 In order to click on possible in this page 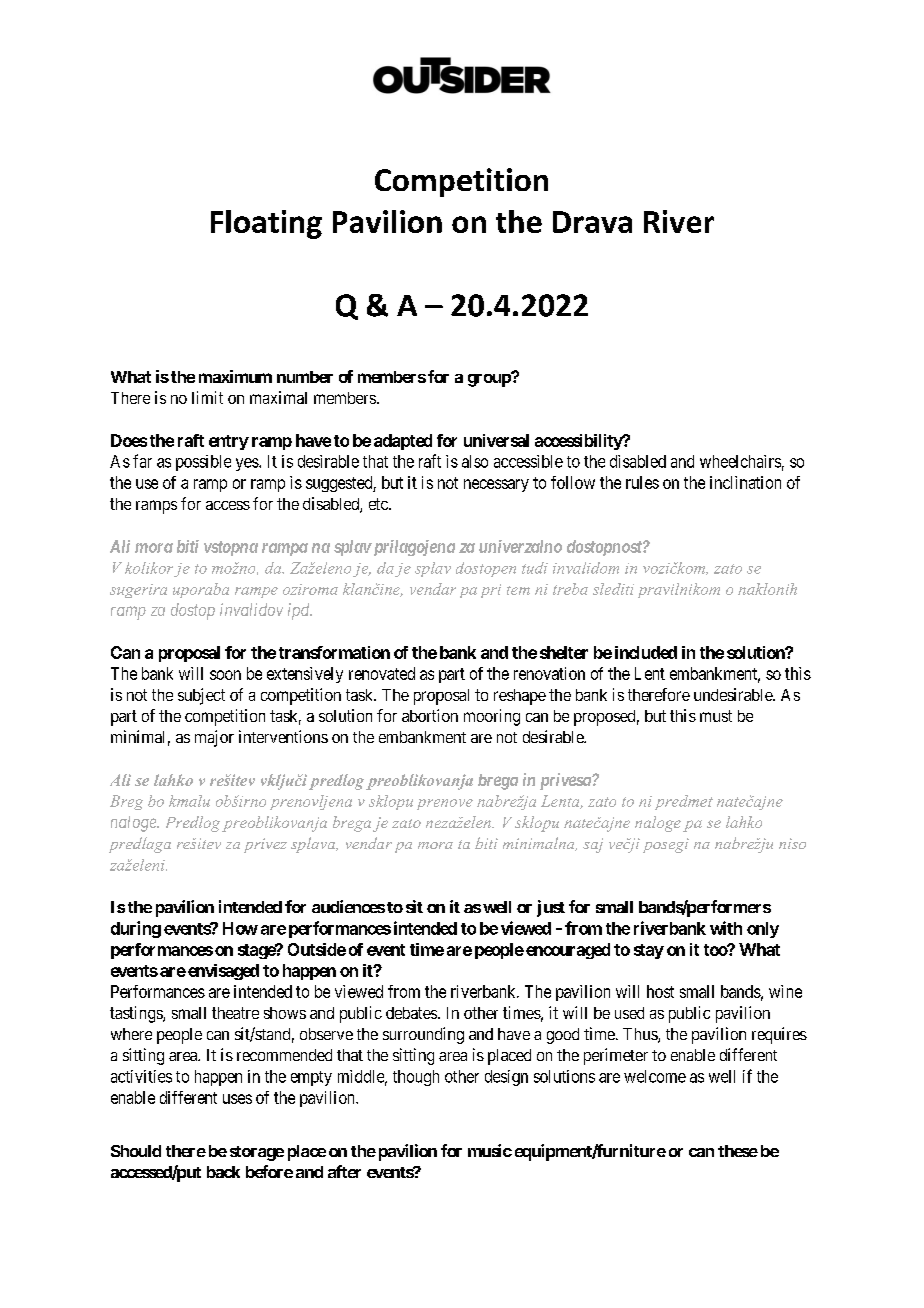, I will do `click(203, 463)`.
